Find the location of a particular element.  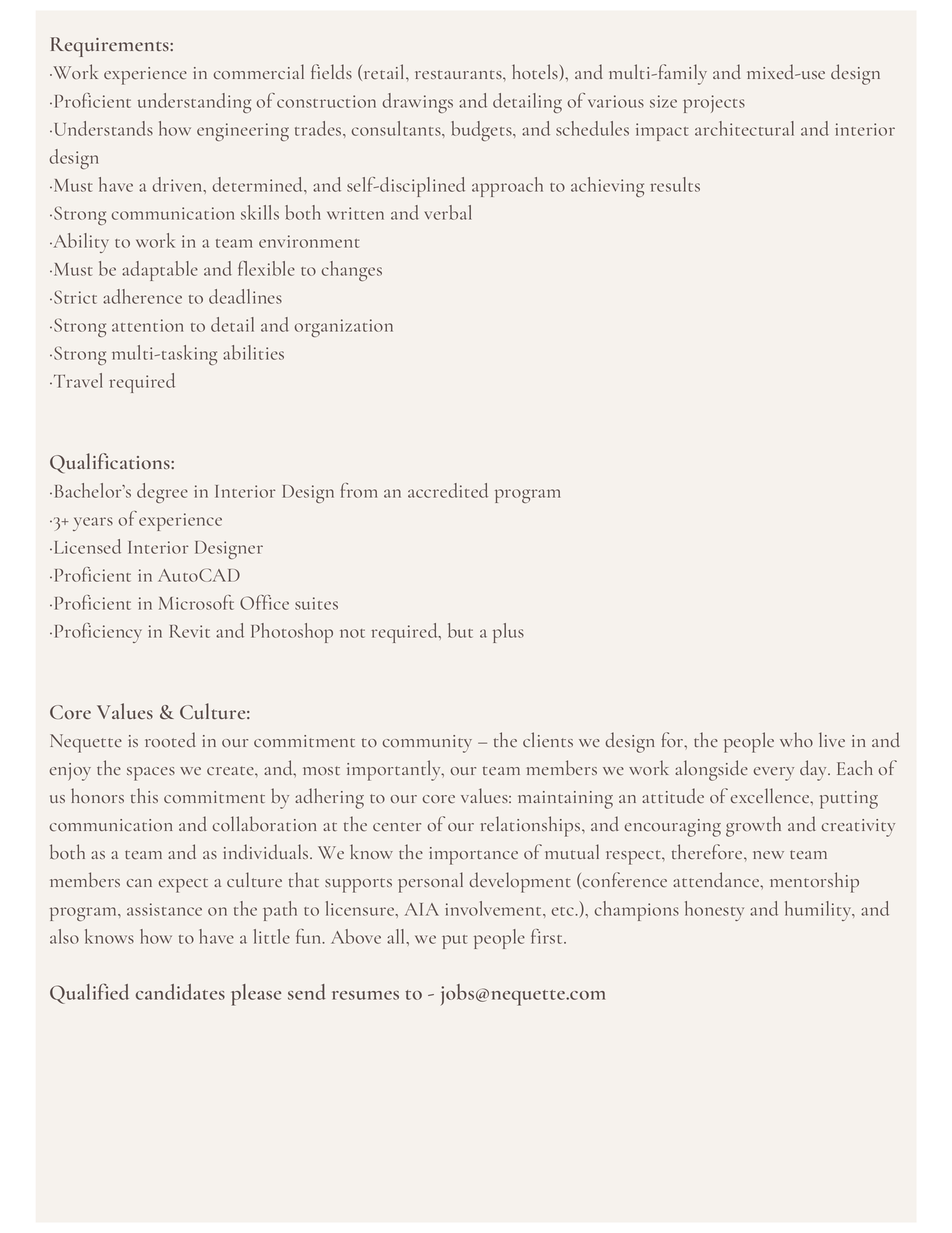

changes is located at coordinates (351, 271).
